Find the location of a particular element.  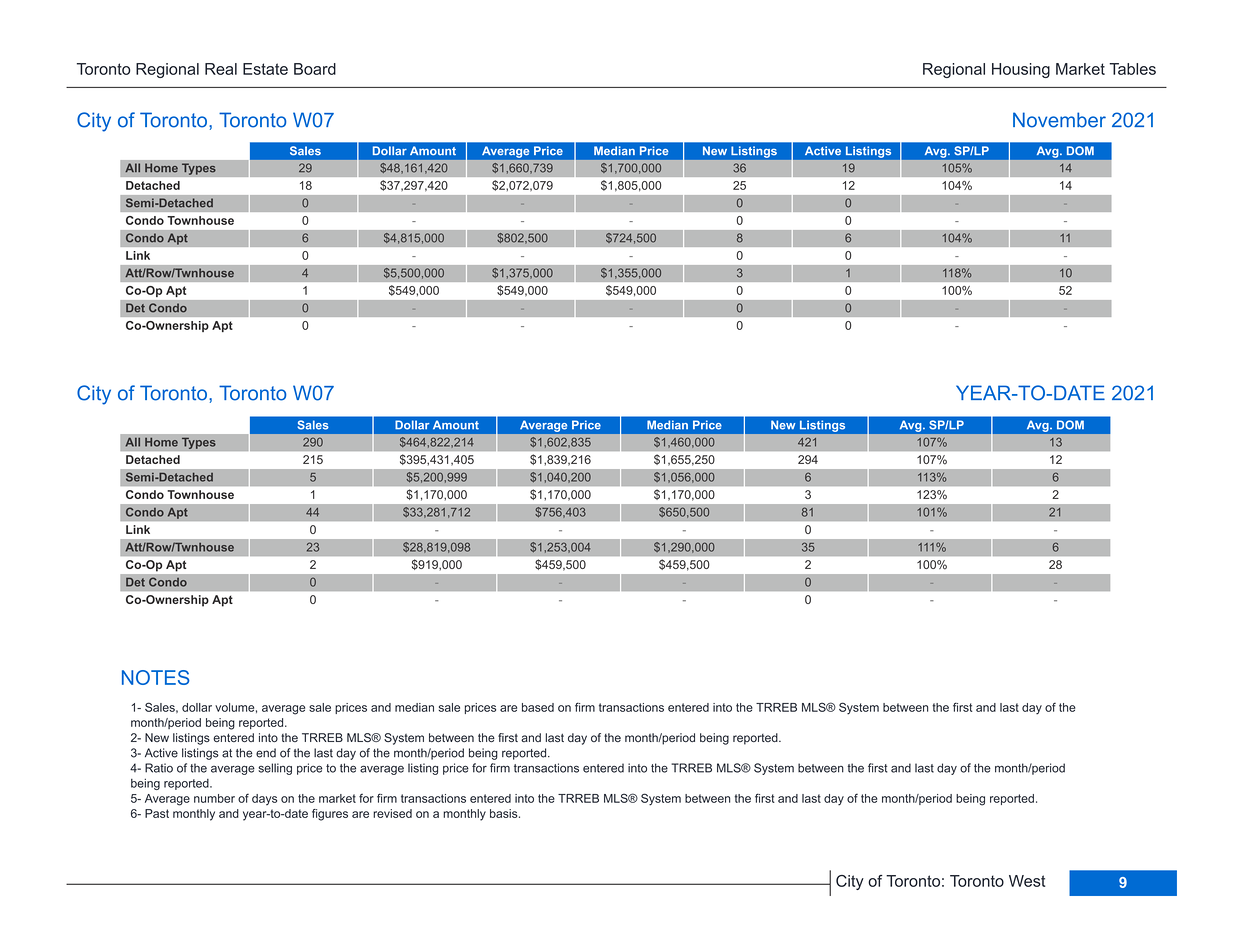

basis is located at coordinates (505, 813).
